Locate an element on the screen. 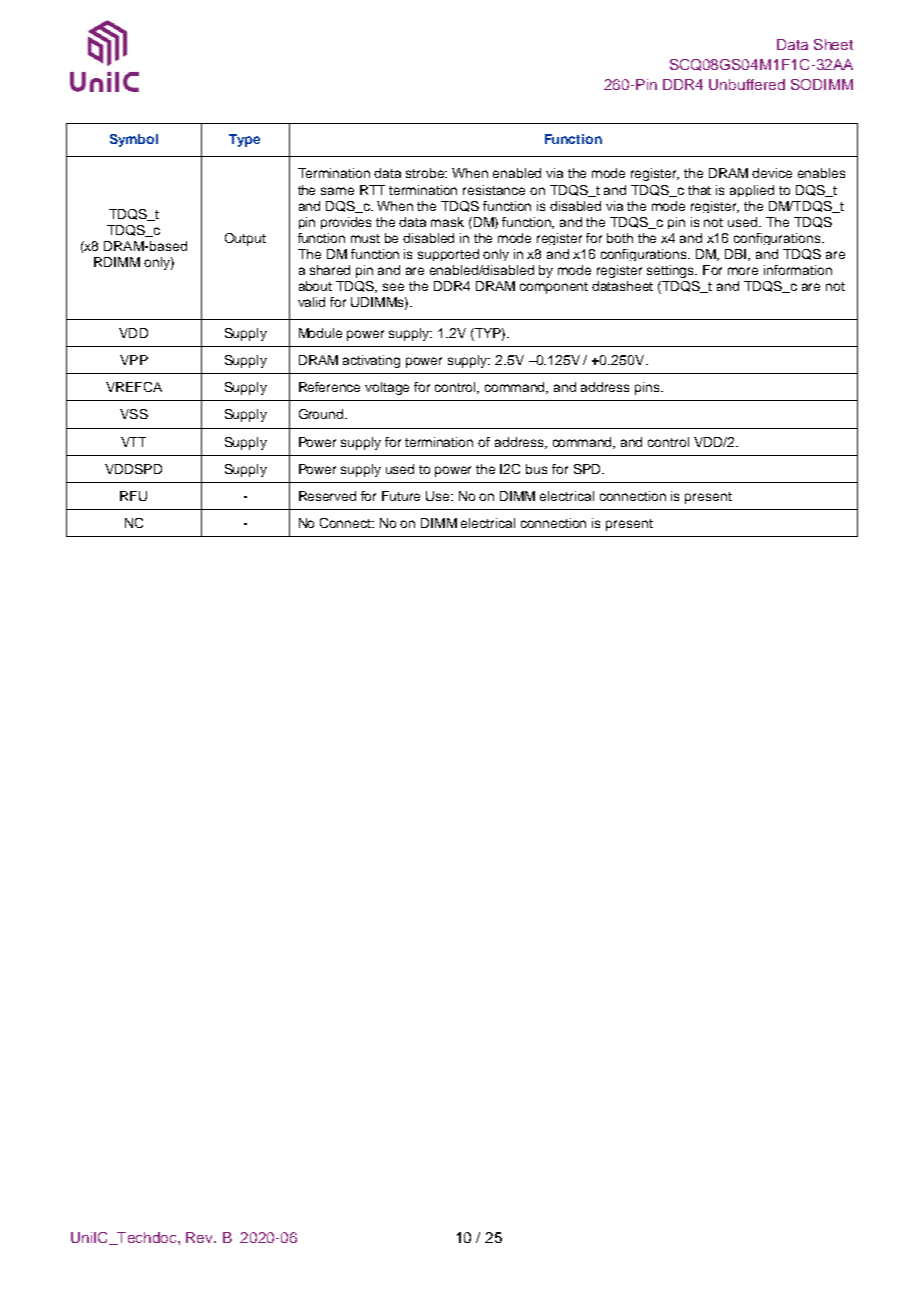 The width and height of the screenshot is (924, 1309). pins is located at coordinates (648, 388).
